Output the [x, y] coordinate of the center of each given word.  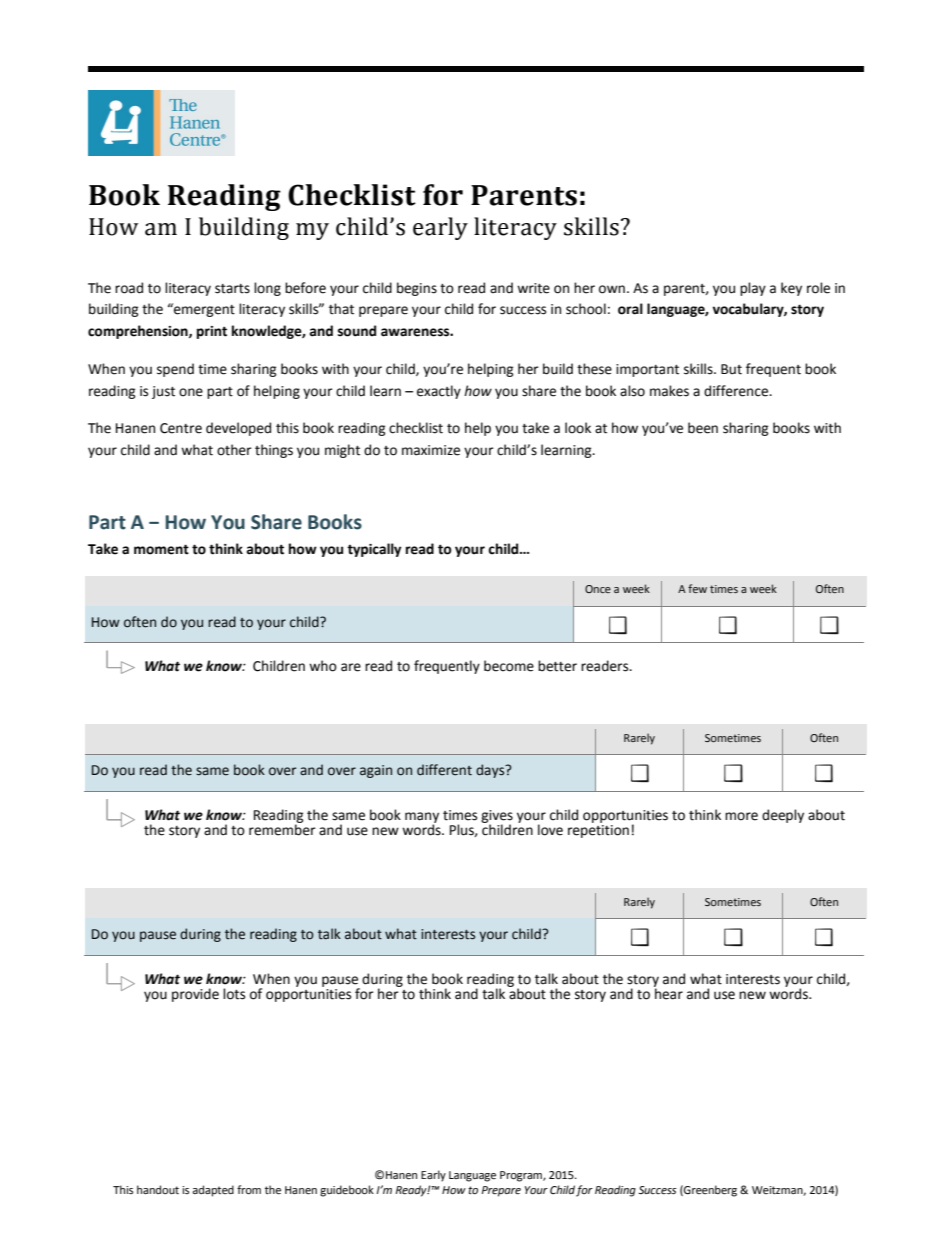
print [212, 332]
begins [417, 289]
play [753, 289]
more [741, 816]
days [491, 771]
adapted [213, 1191]
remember [282, 829]
